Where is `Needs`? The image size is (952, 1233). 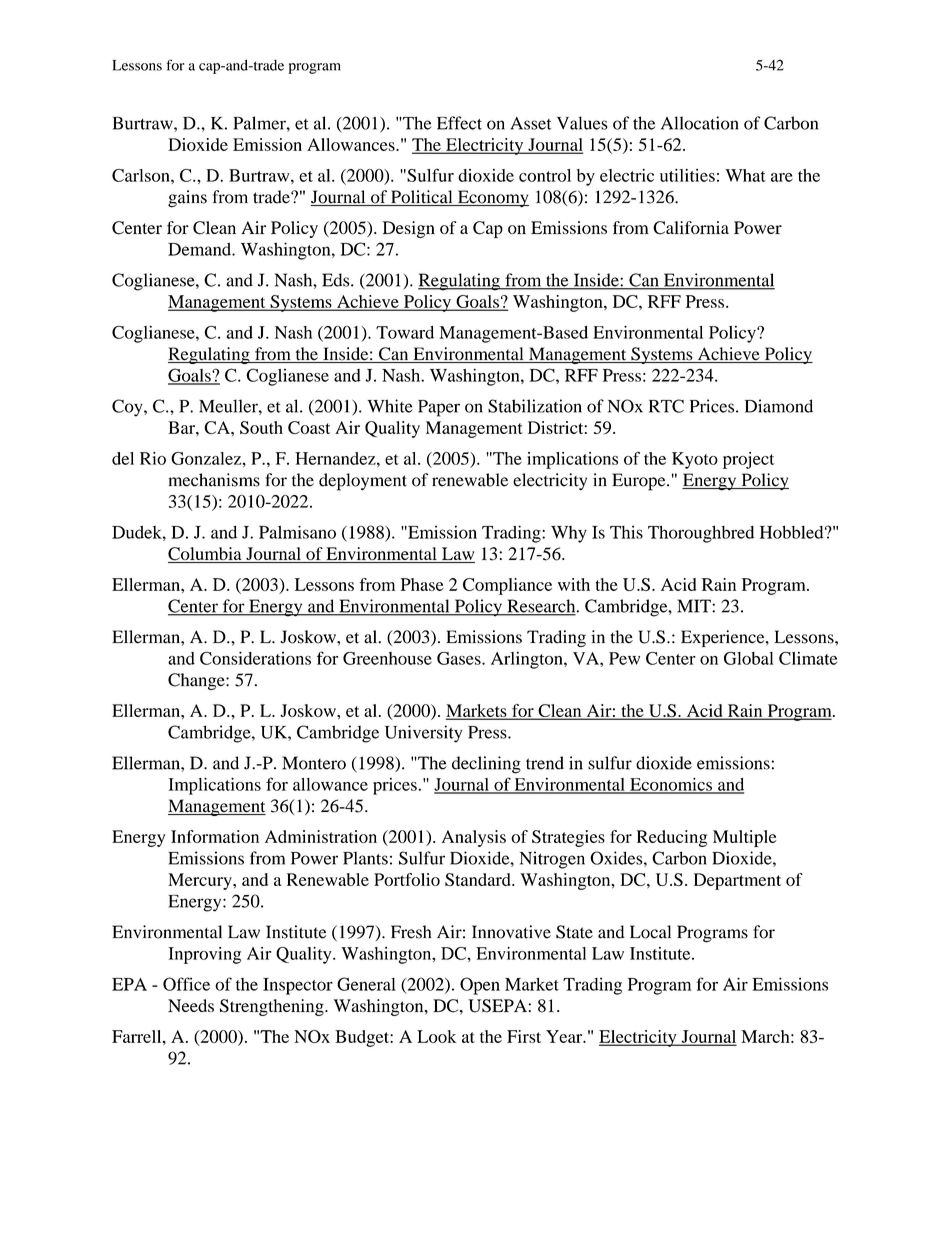
Needs is located at coordinates (191, 1005).
